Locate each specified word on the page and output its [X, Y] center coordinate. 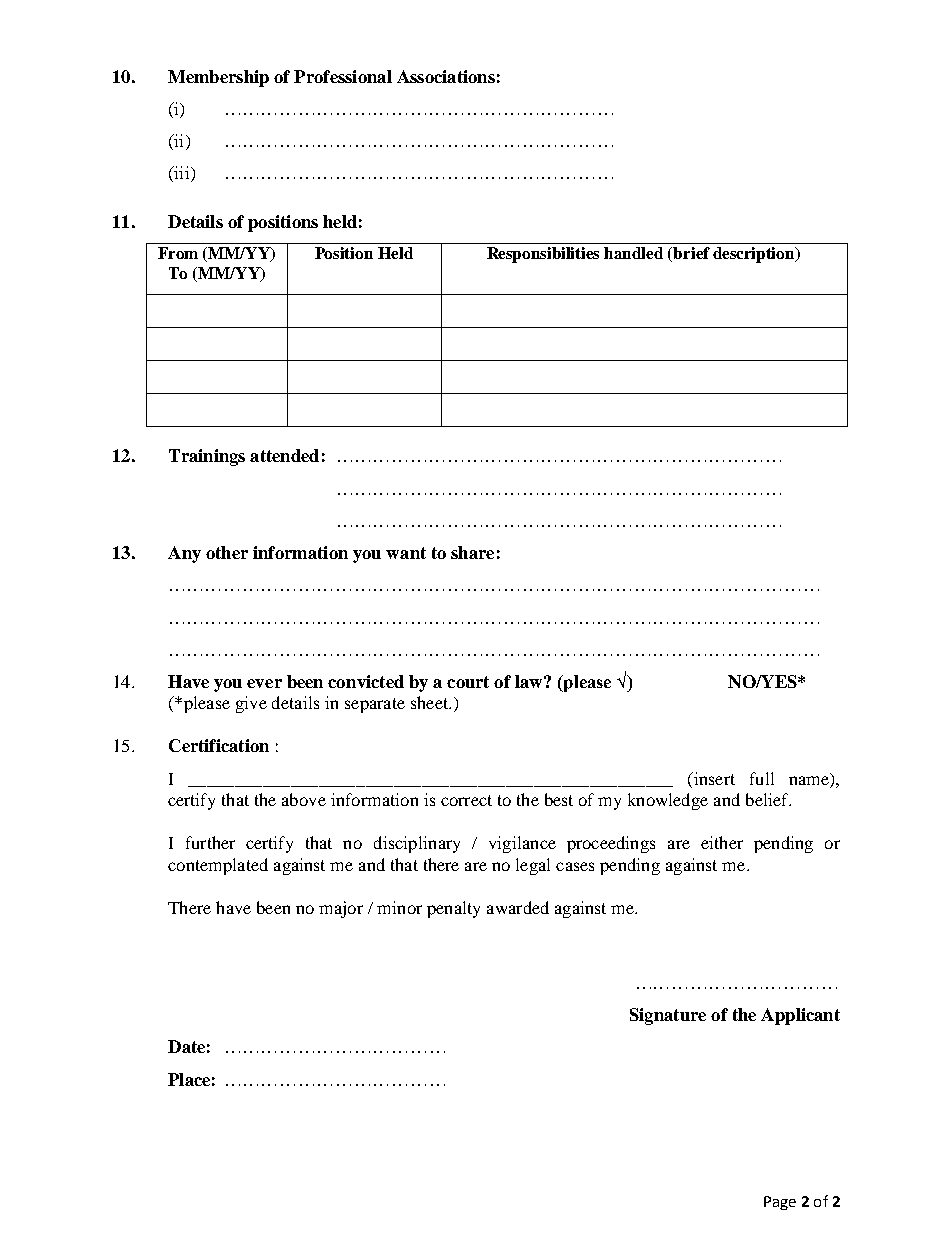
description [755, 255]
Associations [446, 76]
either [722, 842]
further [210, 842]
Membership [218, 78]
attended [284, 455]
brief [691, 253]
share [472, 552]
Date [186, 1046]
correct [466, 800]
